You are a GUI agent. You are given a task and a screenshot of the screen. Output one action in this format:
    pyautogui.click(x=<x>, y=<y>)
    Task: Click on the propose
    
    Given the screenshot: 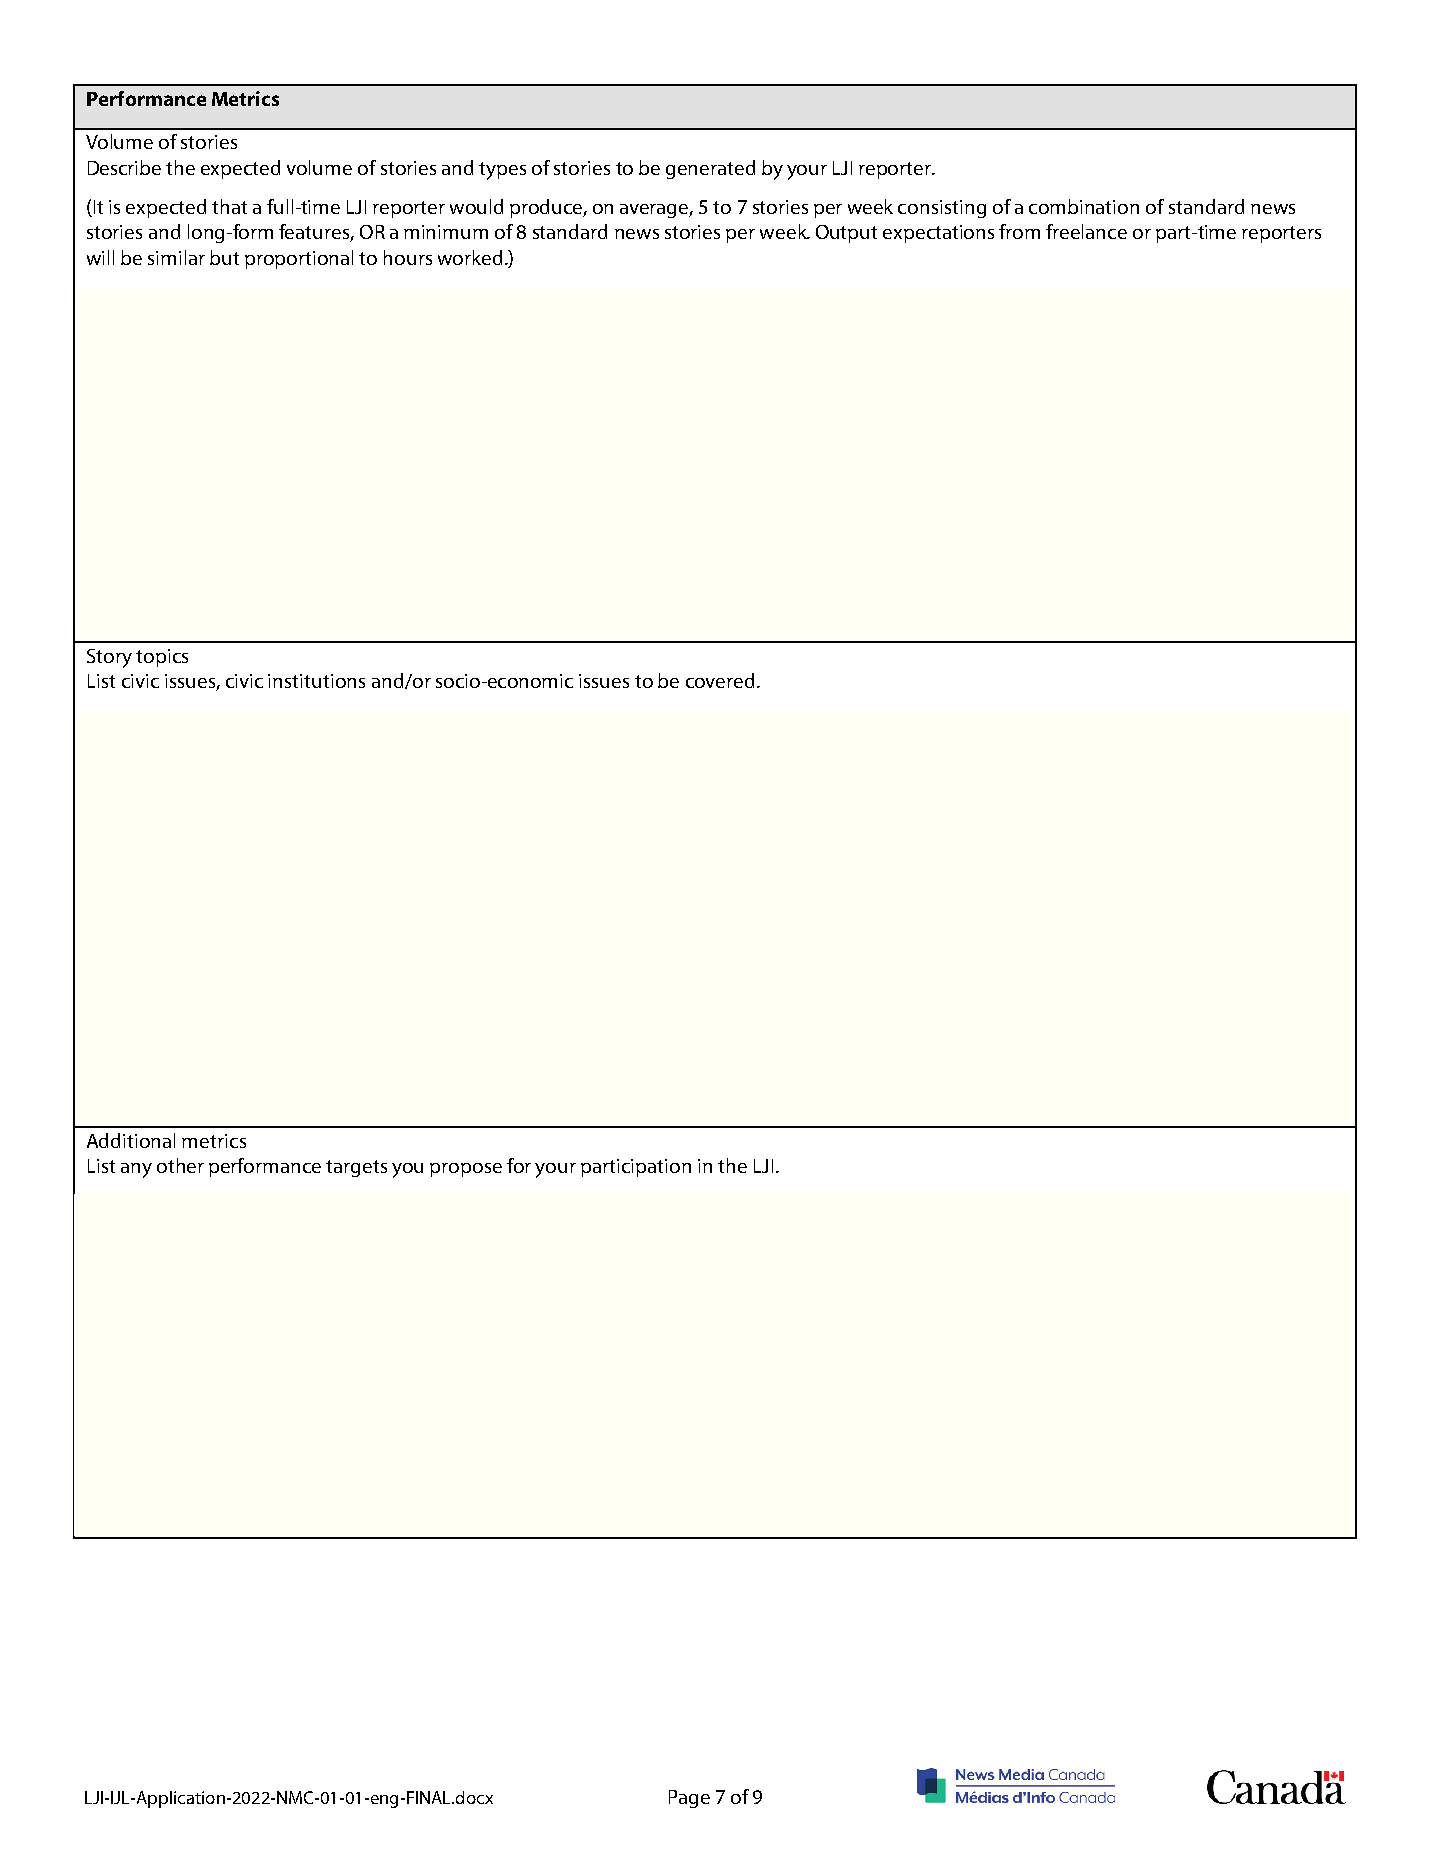 What is the action you would take?
    pyautogui.click(x=466, y=1170)
